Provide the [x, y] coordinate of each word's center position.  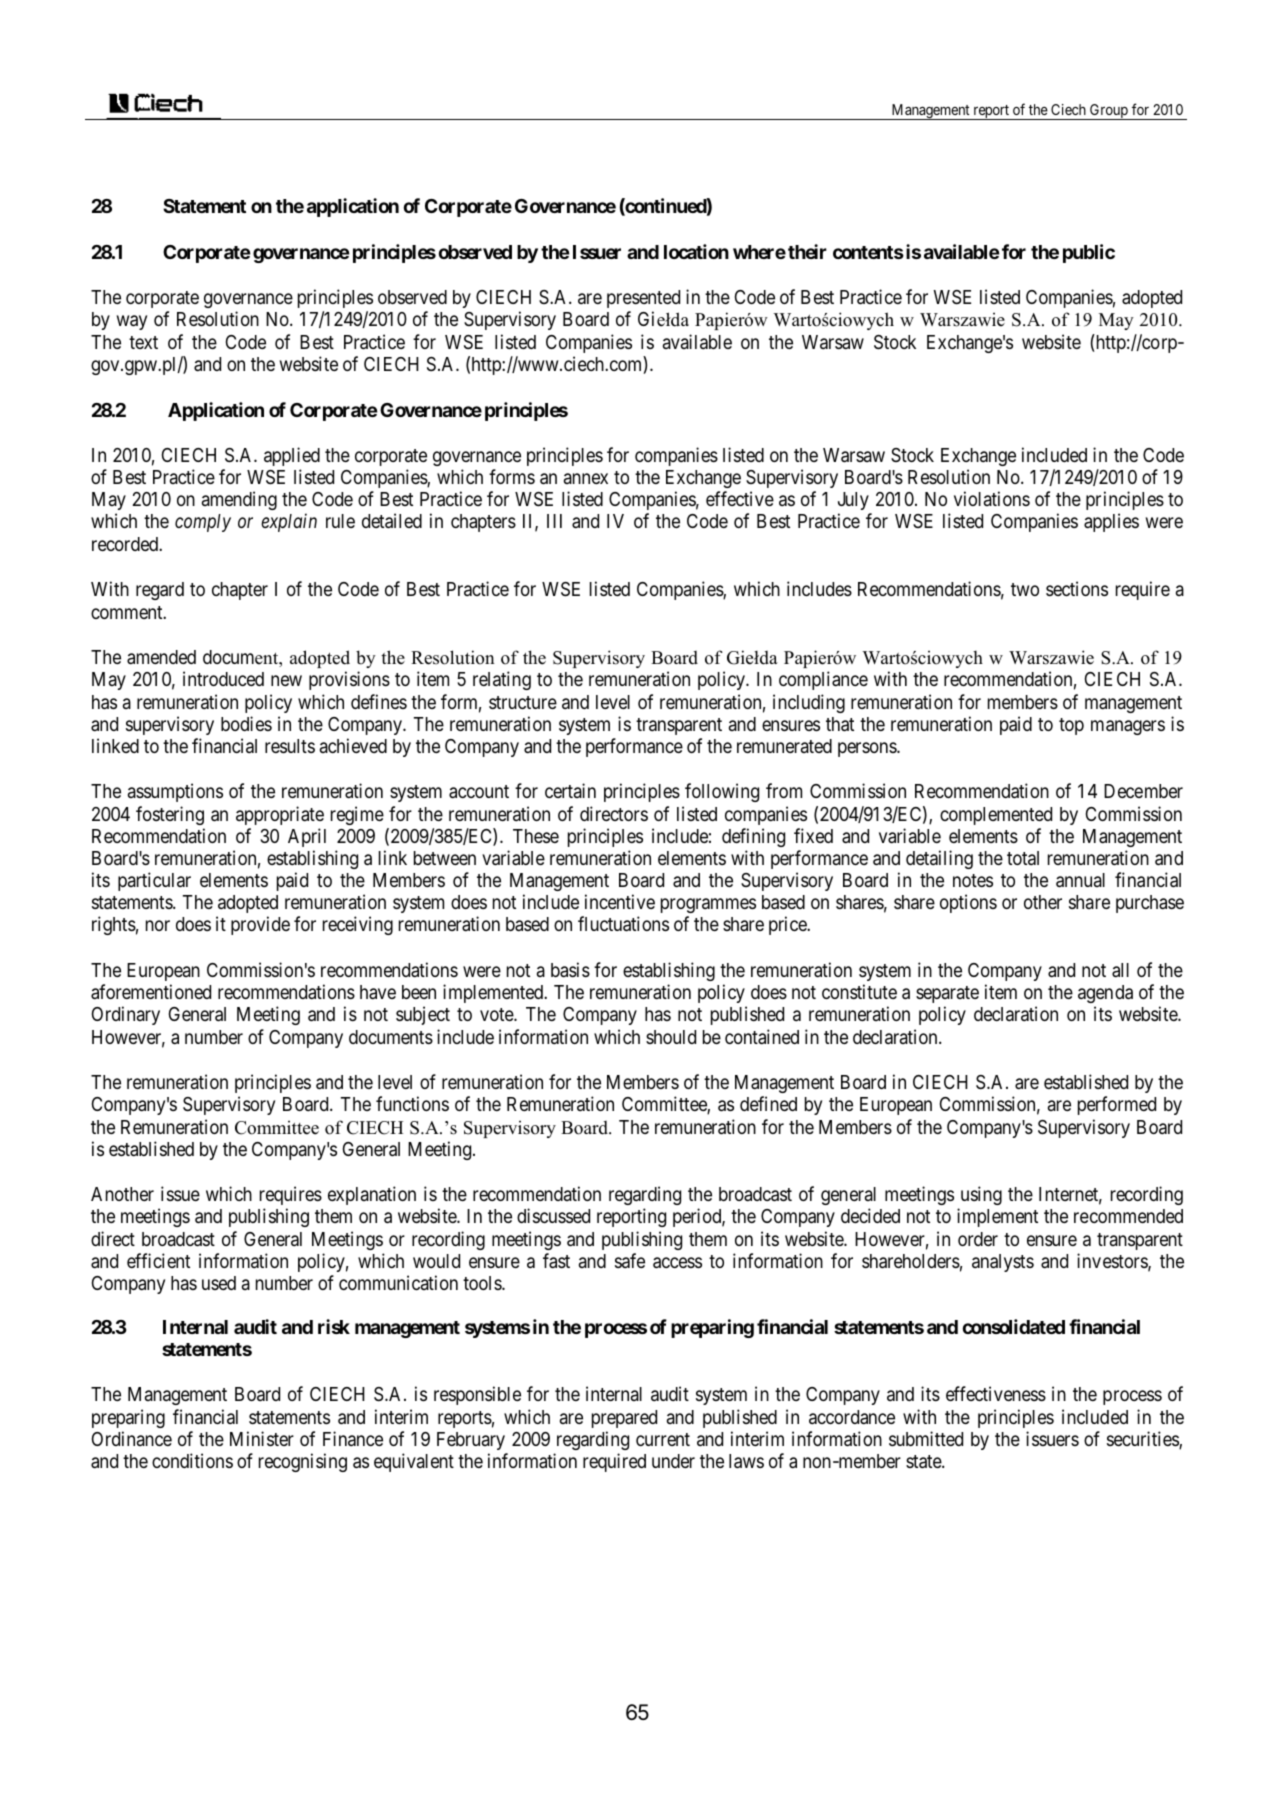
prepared [624, 1419]
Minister [262, 1438]
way [132, 323]
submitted [926, 1438]
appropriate [280, 815]
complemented [996, 816]
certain [570, 790]
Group [1109, 112]
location [696, 251]
